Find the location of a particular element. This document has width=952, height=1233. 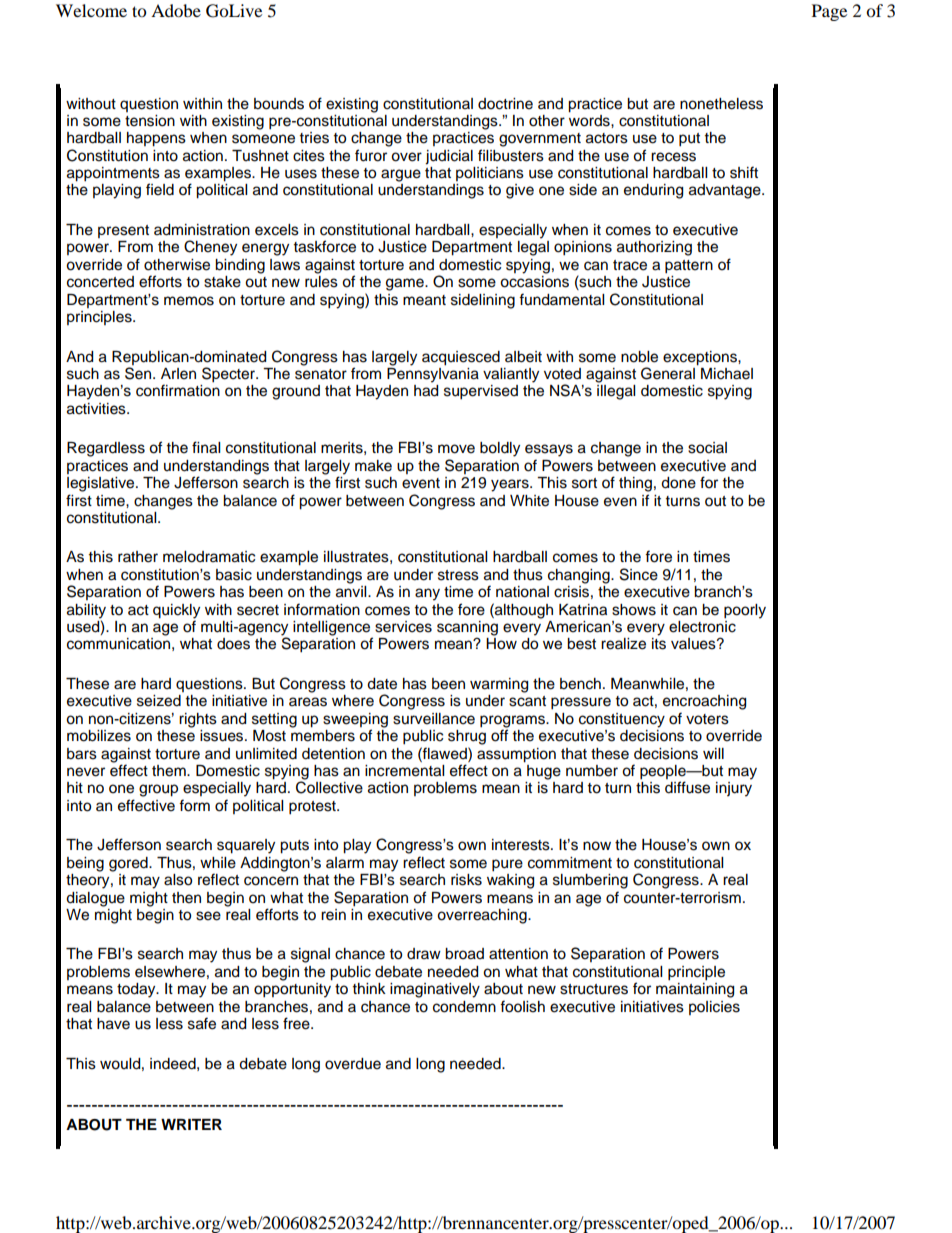

Page is located at coordinates (829, 12).
